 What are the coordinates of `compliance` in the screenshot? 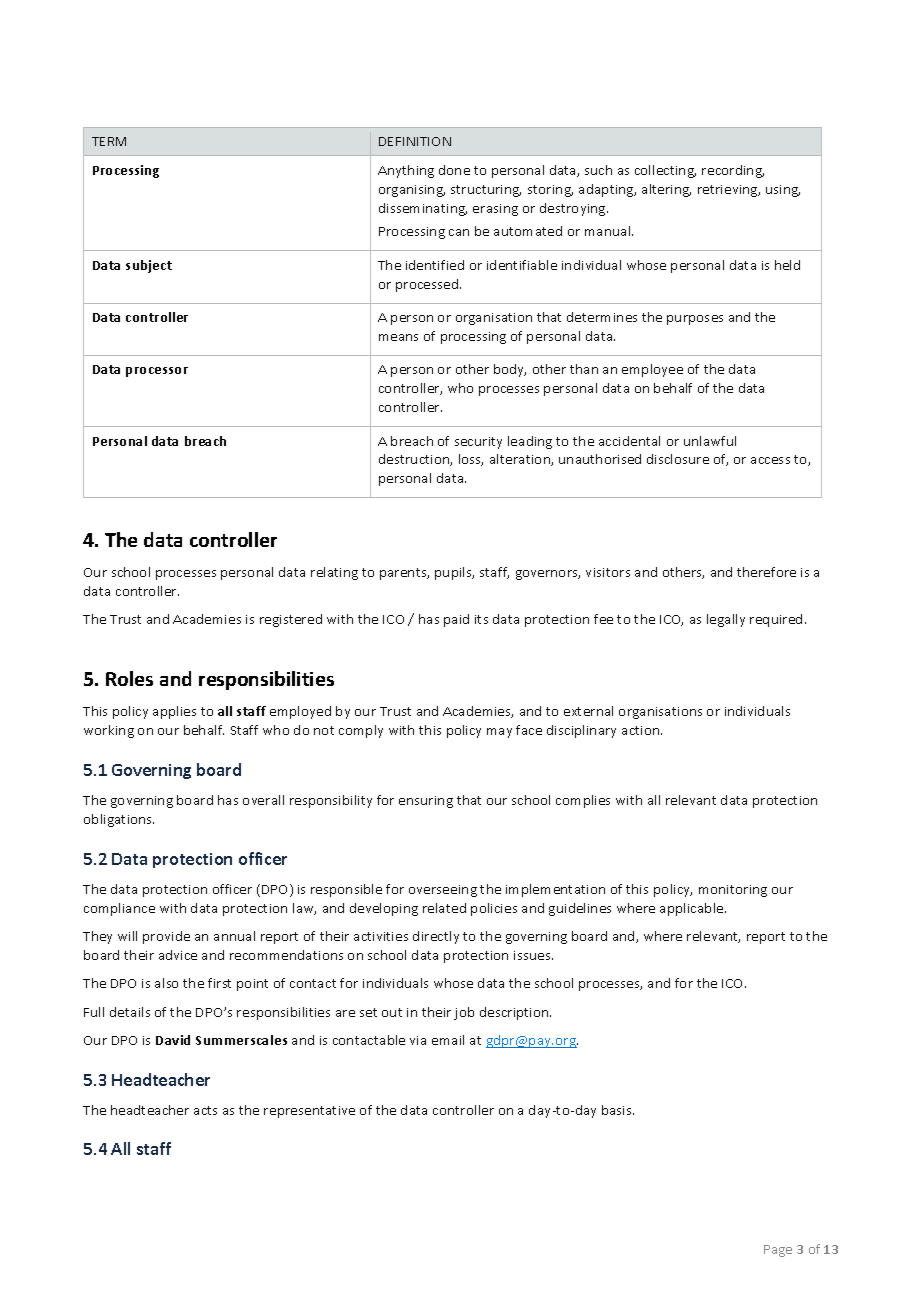 It's located at (119, 909).
